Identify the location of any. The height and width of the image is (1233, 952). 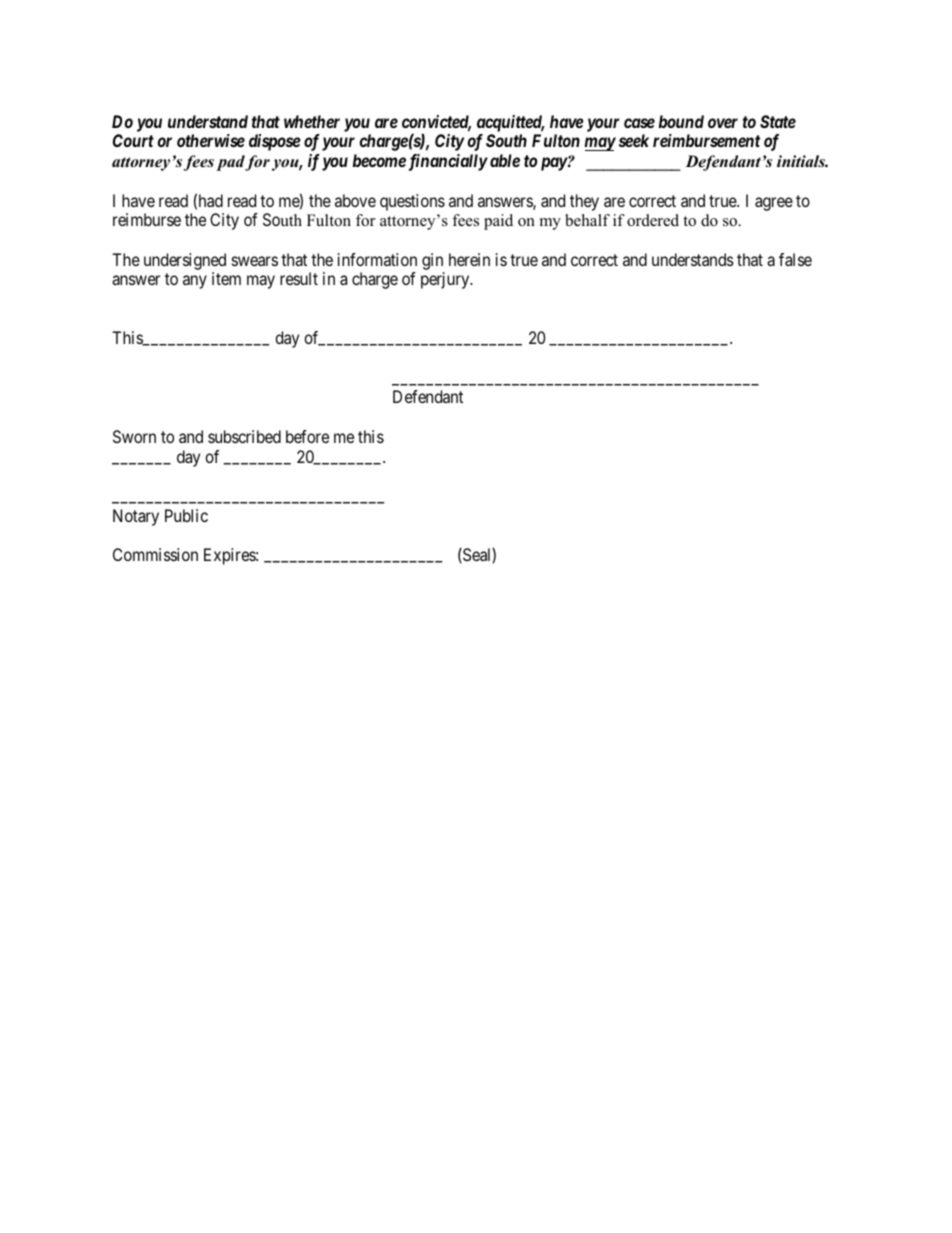
(195, 282).
